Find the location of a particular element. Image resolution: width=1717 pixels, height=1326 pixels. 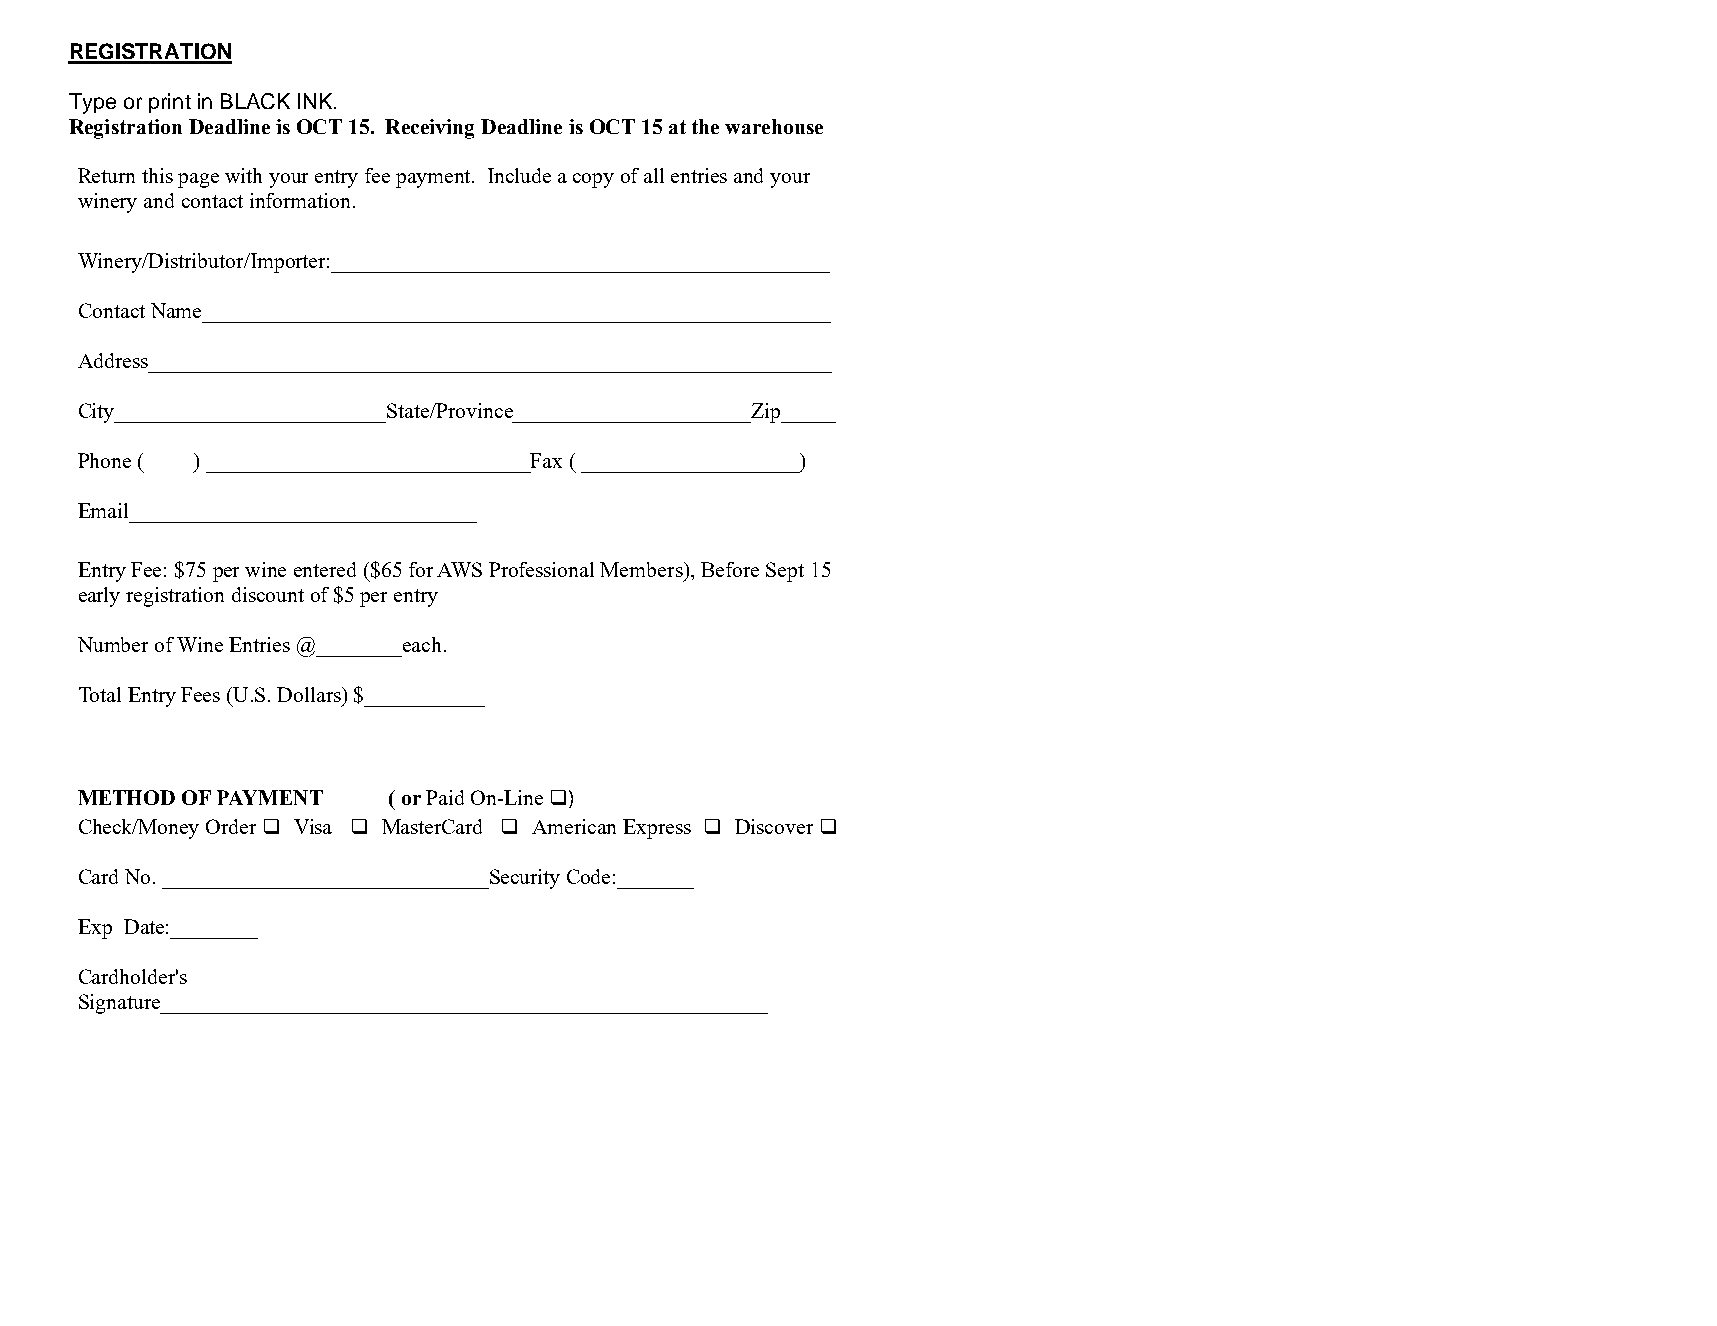

Receiving is located at coordinates (429, 129).
